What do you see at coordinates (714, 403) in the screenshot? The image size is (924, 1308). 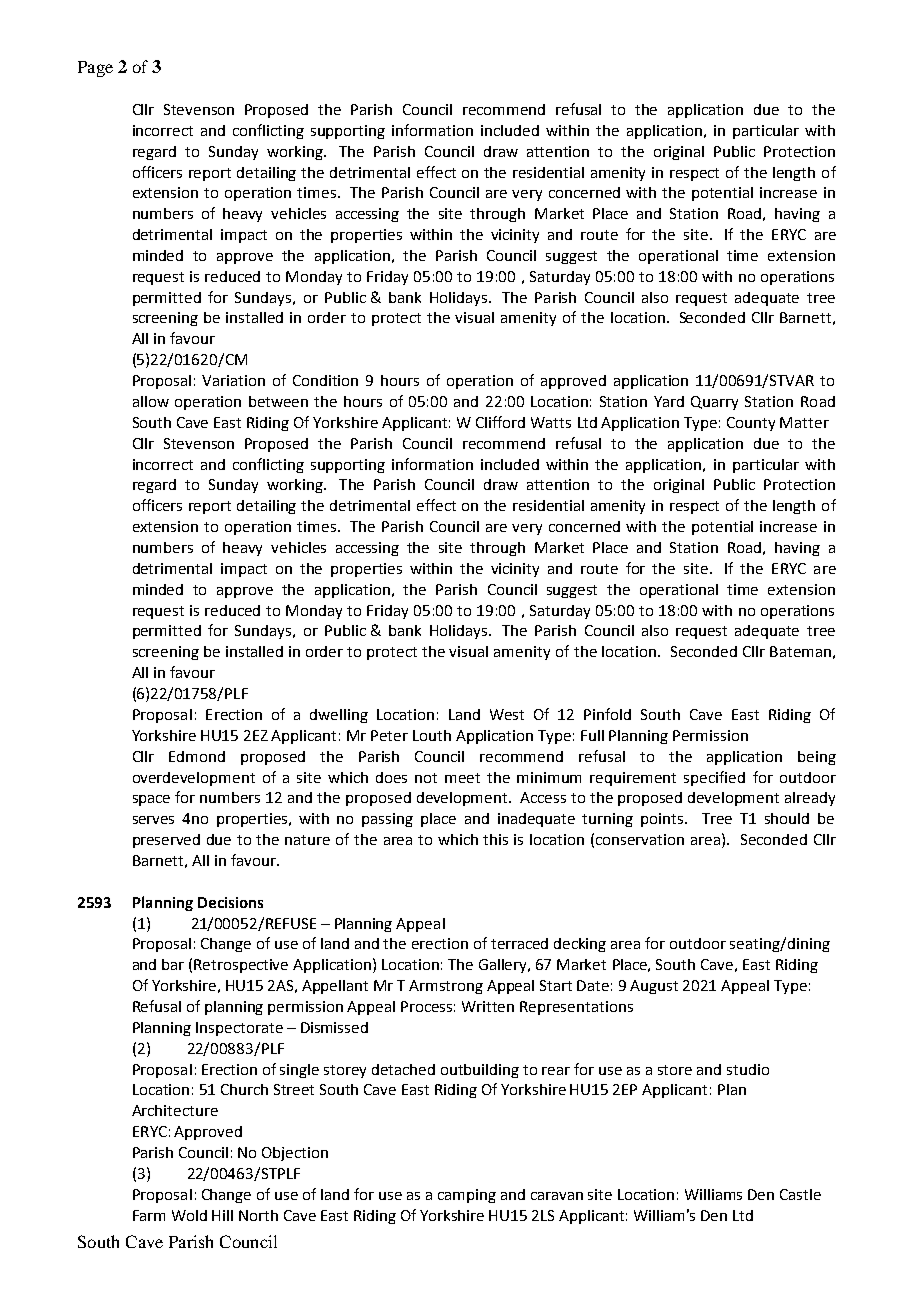 I see `Quarry` at bounding box center [714, 403].
